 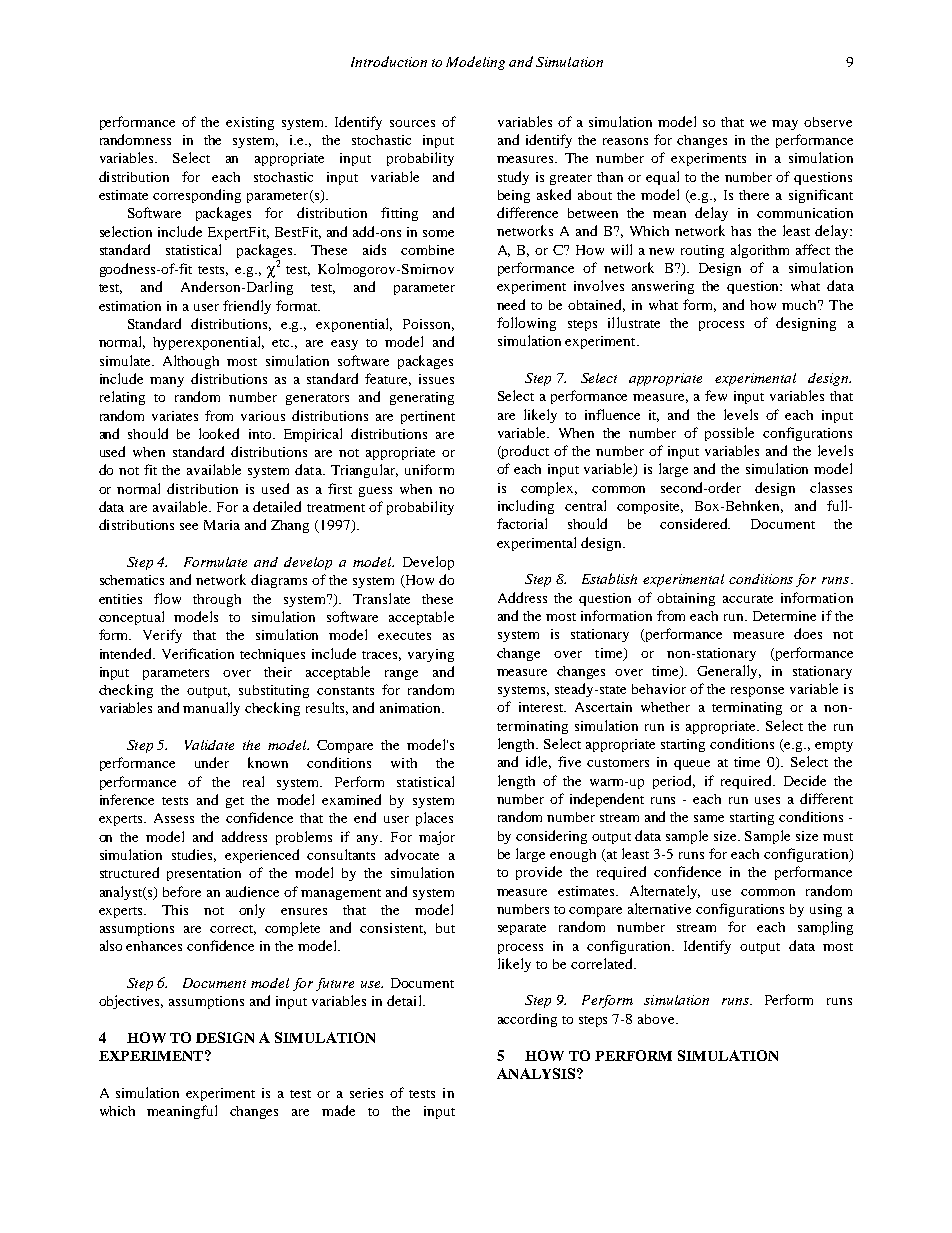 What do you see at coordinates (189, 526) in the page?
I see `see` at bounding box center [189, 526].
